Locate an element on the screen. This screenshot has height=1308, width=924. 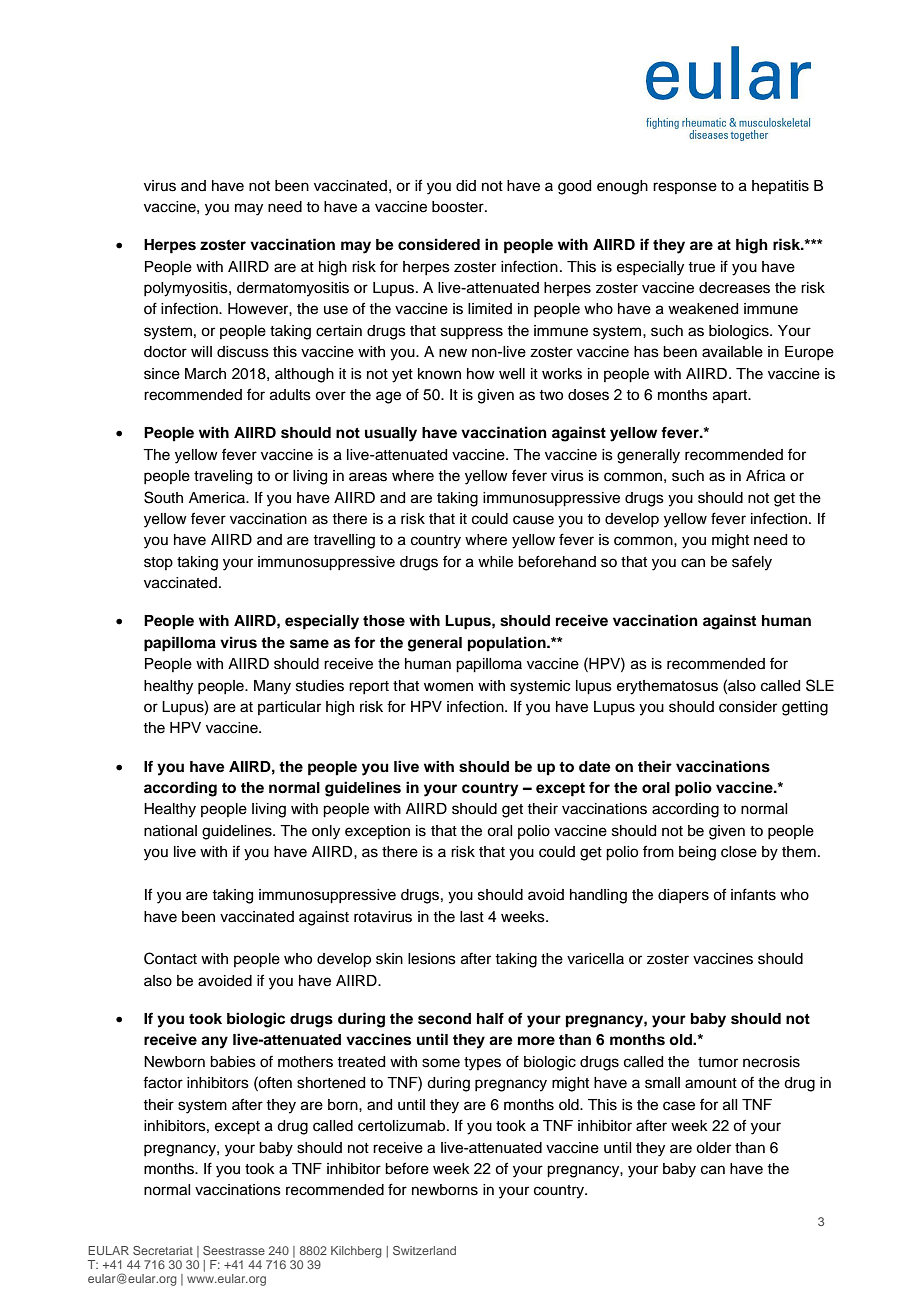
Switzerland is located at coordinates (424, 1250).
